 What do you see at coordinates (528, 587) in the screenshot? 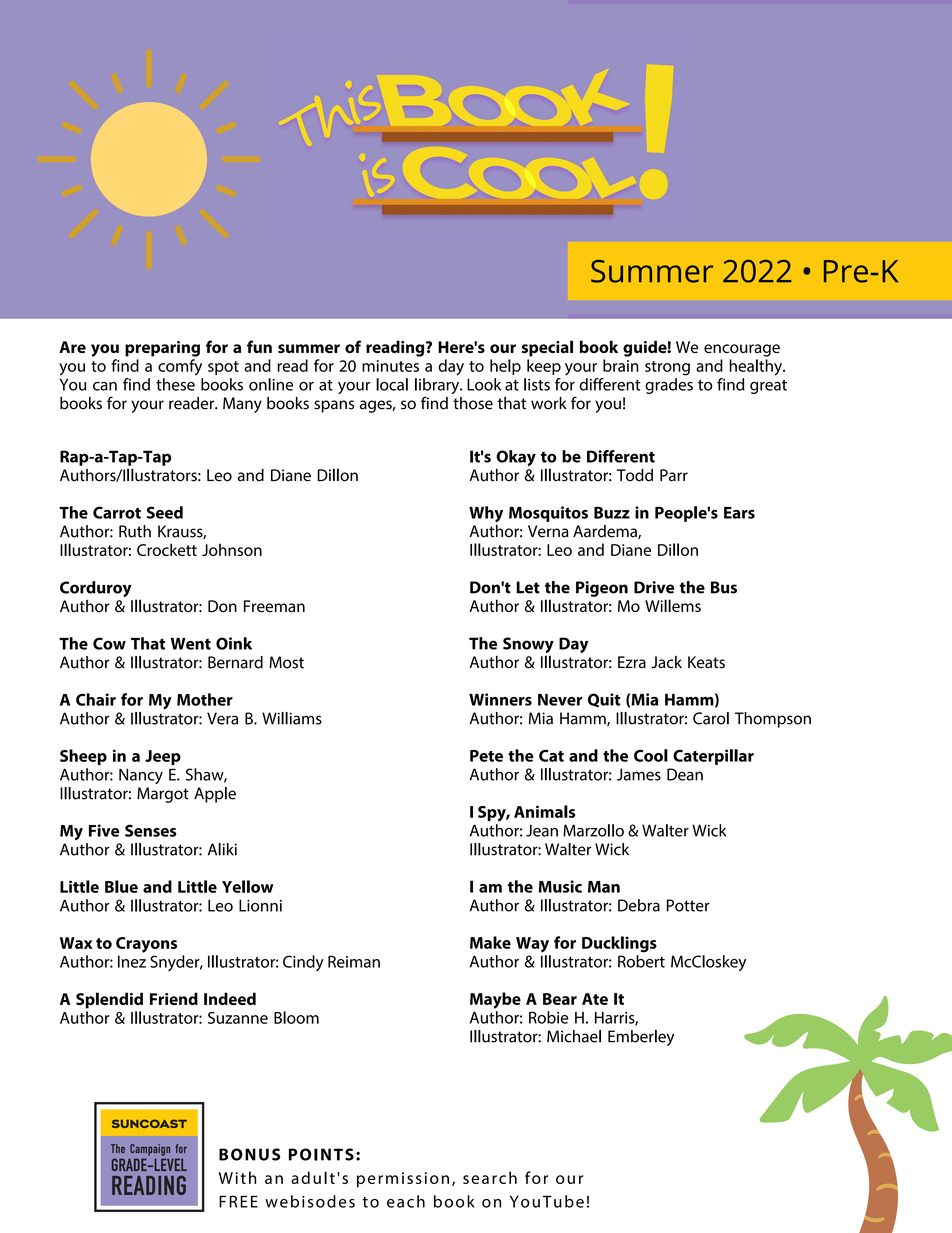
I see `Let` at bounding box center [528, 587].
